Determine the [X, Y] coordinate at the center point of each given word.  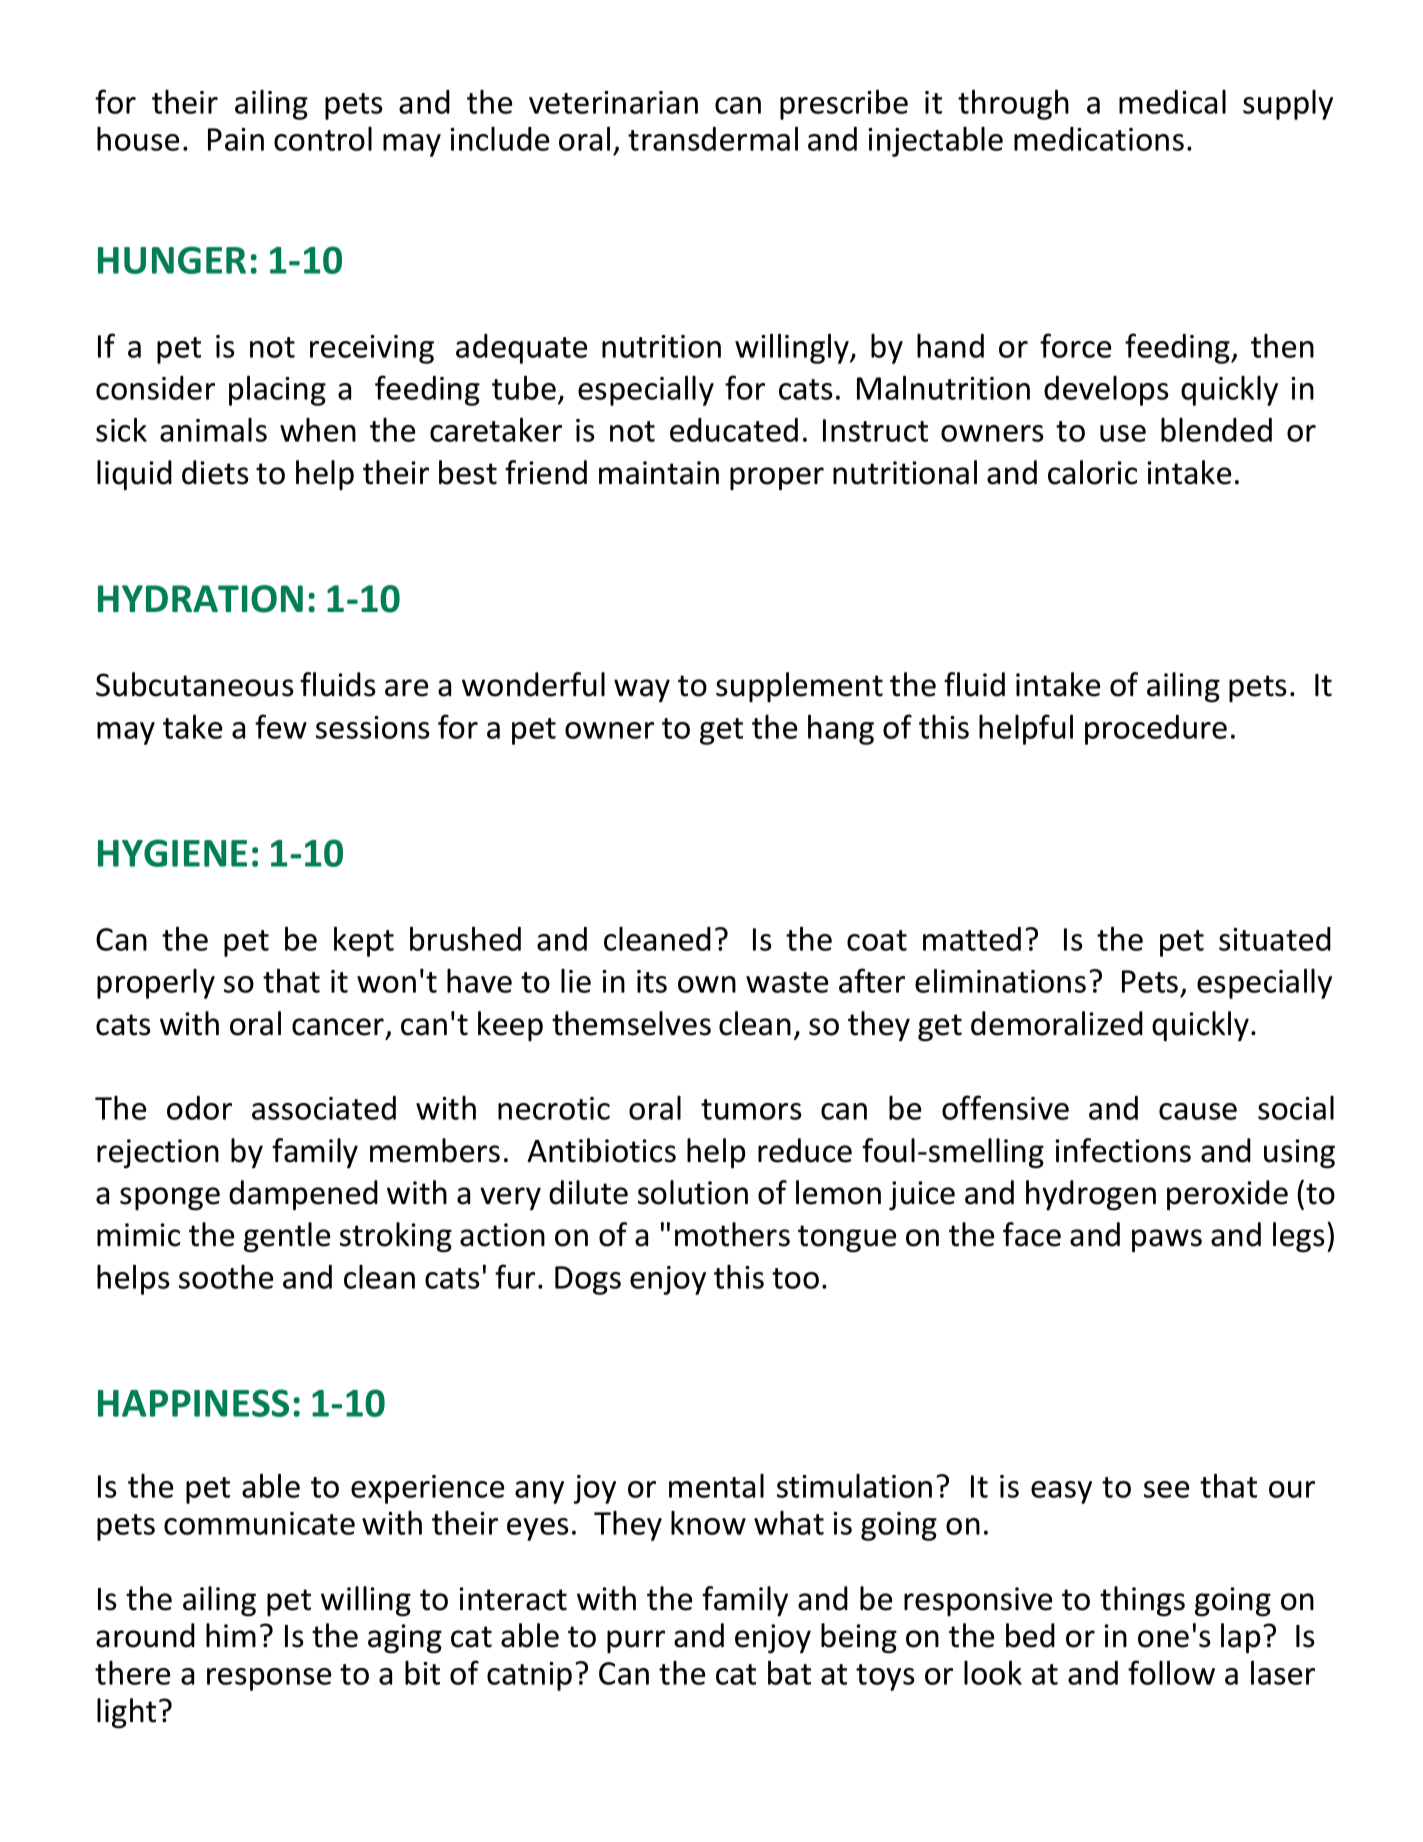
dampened [303, 1195]
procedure [1156, 730]
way [642, 690]
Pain [236, 139]
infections [1123, 1150]
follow [1171, 1672]
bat [789, 1672]
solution [693, 1192]
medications [1099, 139]
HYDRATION [200, 599]
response [269, 1679]
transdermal [713, 138]
